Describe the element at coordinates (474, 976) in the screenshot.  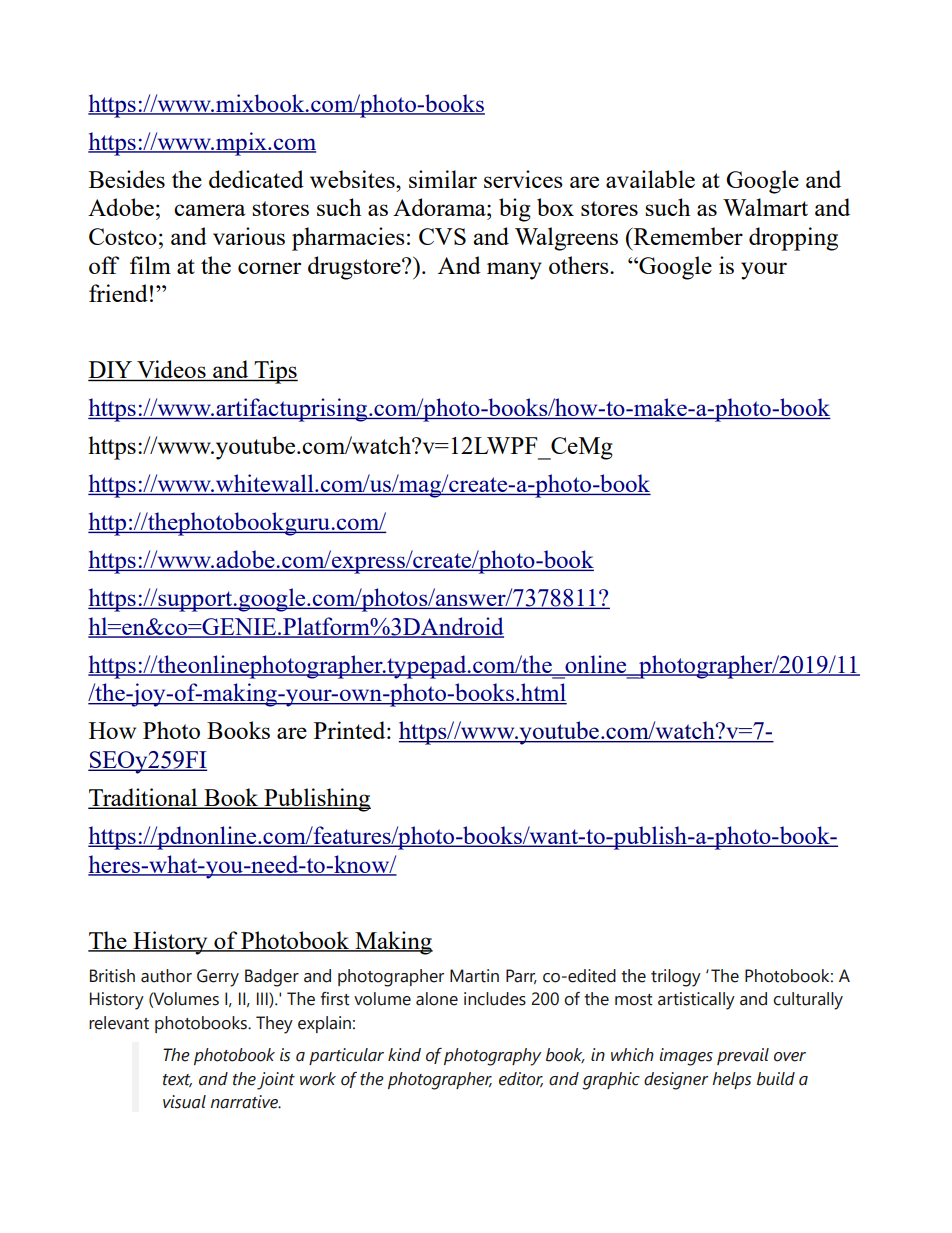
I see `Martin` at that location.
